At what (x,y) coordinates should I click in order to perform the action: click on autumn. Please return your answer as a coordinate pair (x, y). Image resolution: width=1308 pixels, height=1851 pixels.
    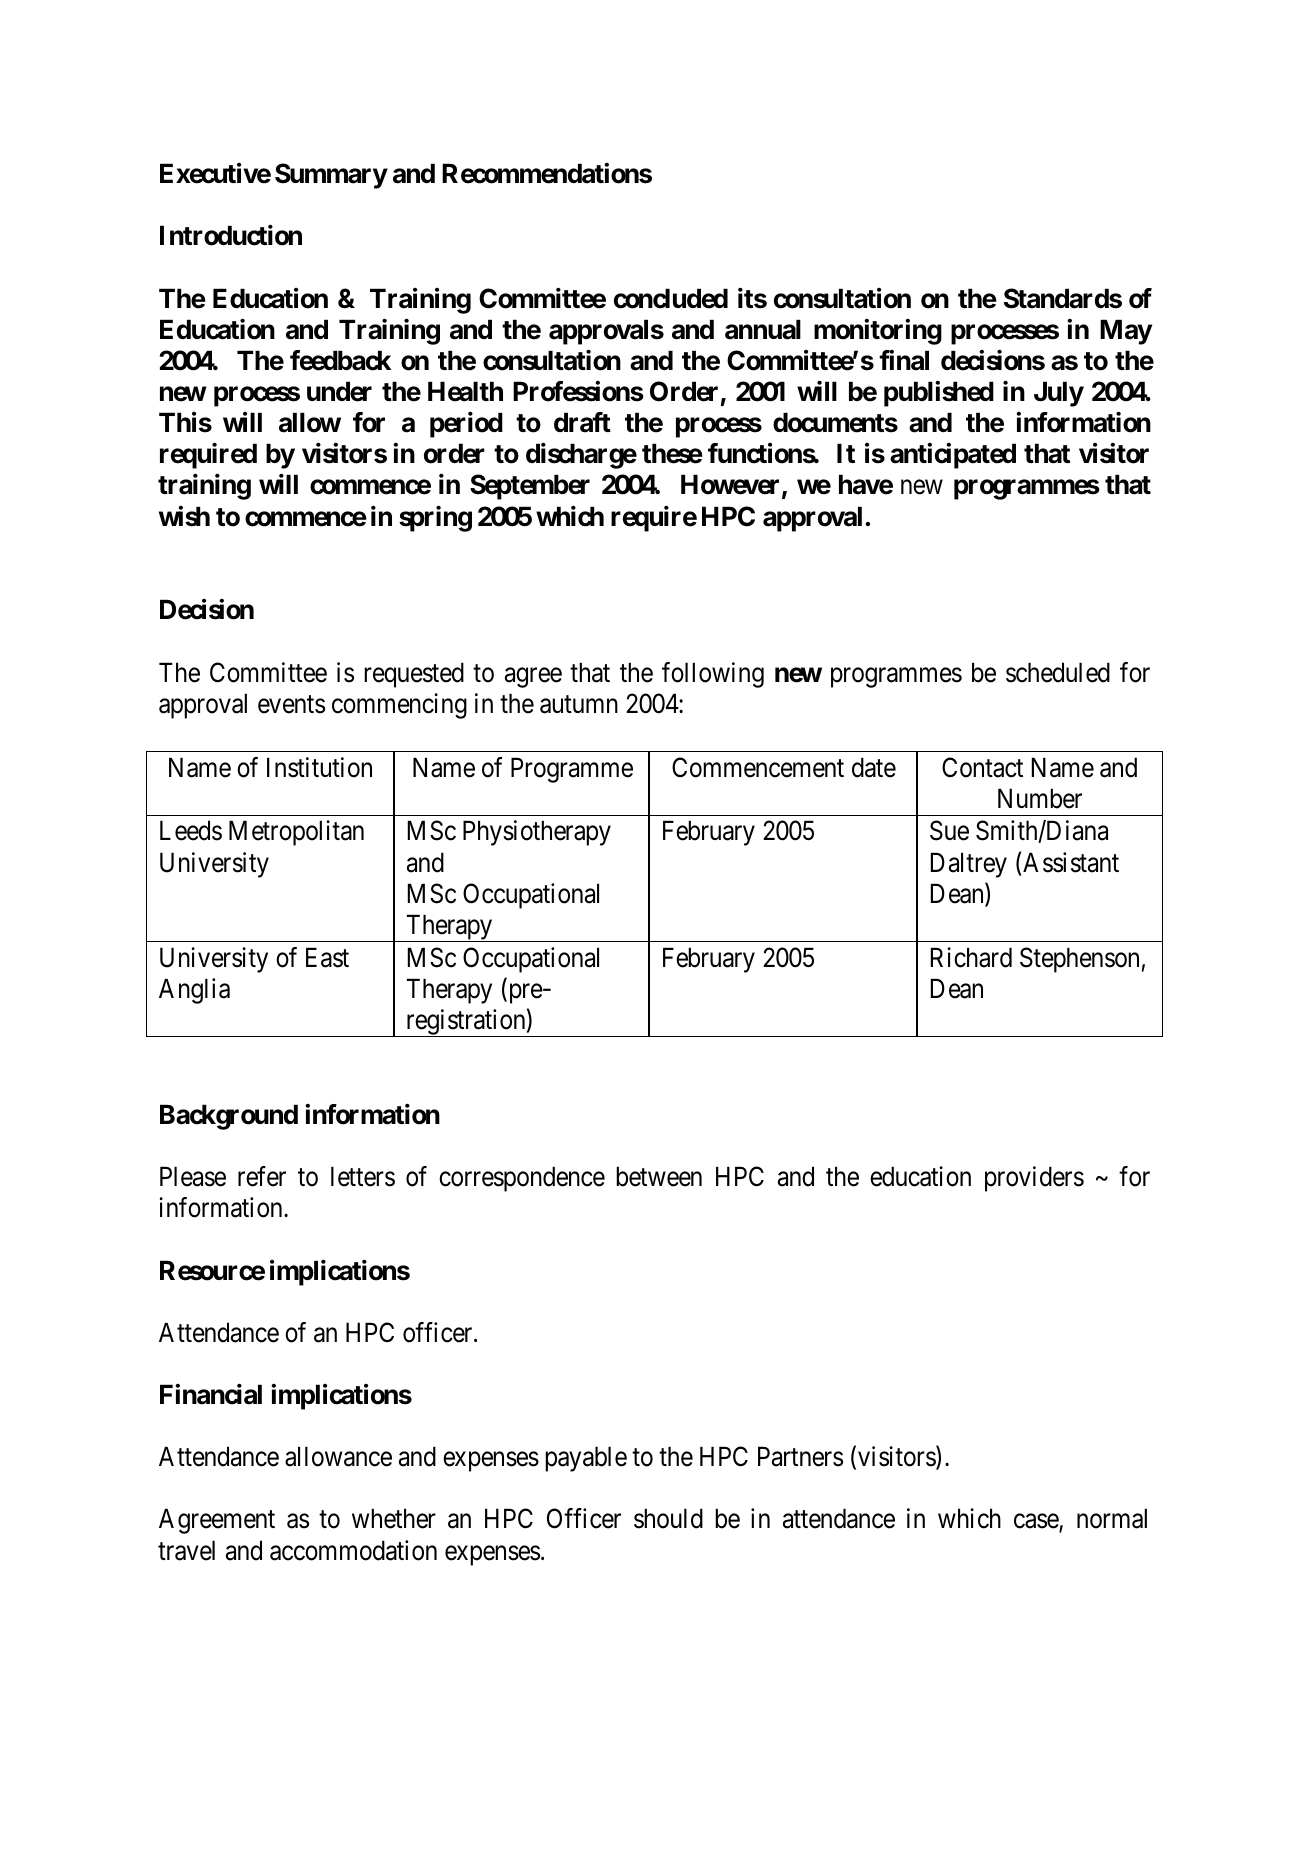
    Looking at the image, I should click on (579, 704).
